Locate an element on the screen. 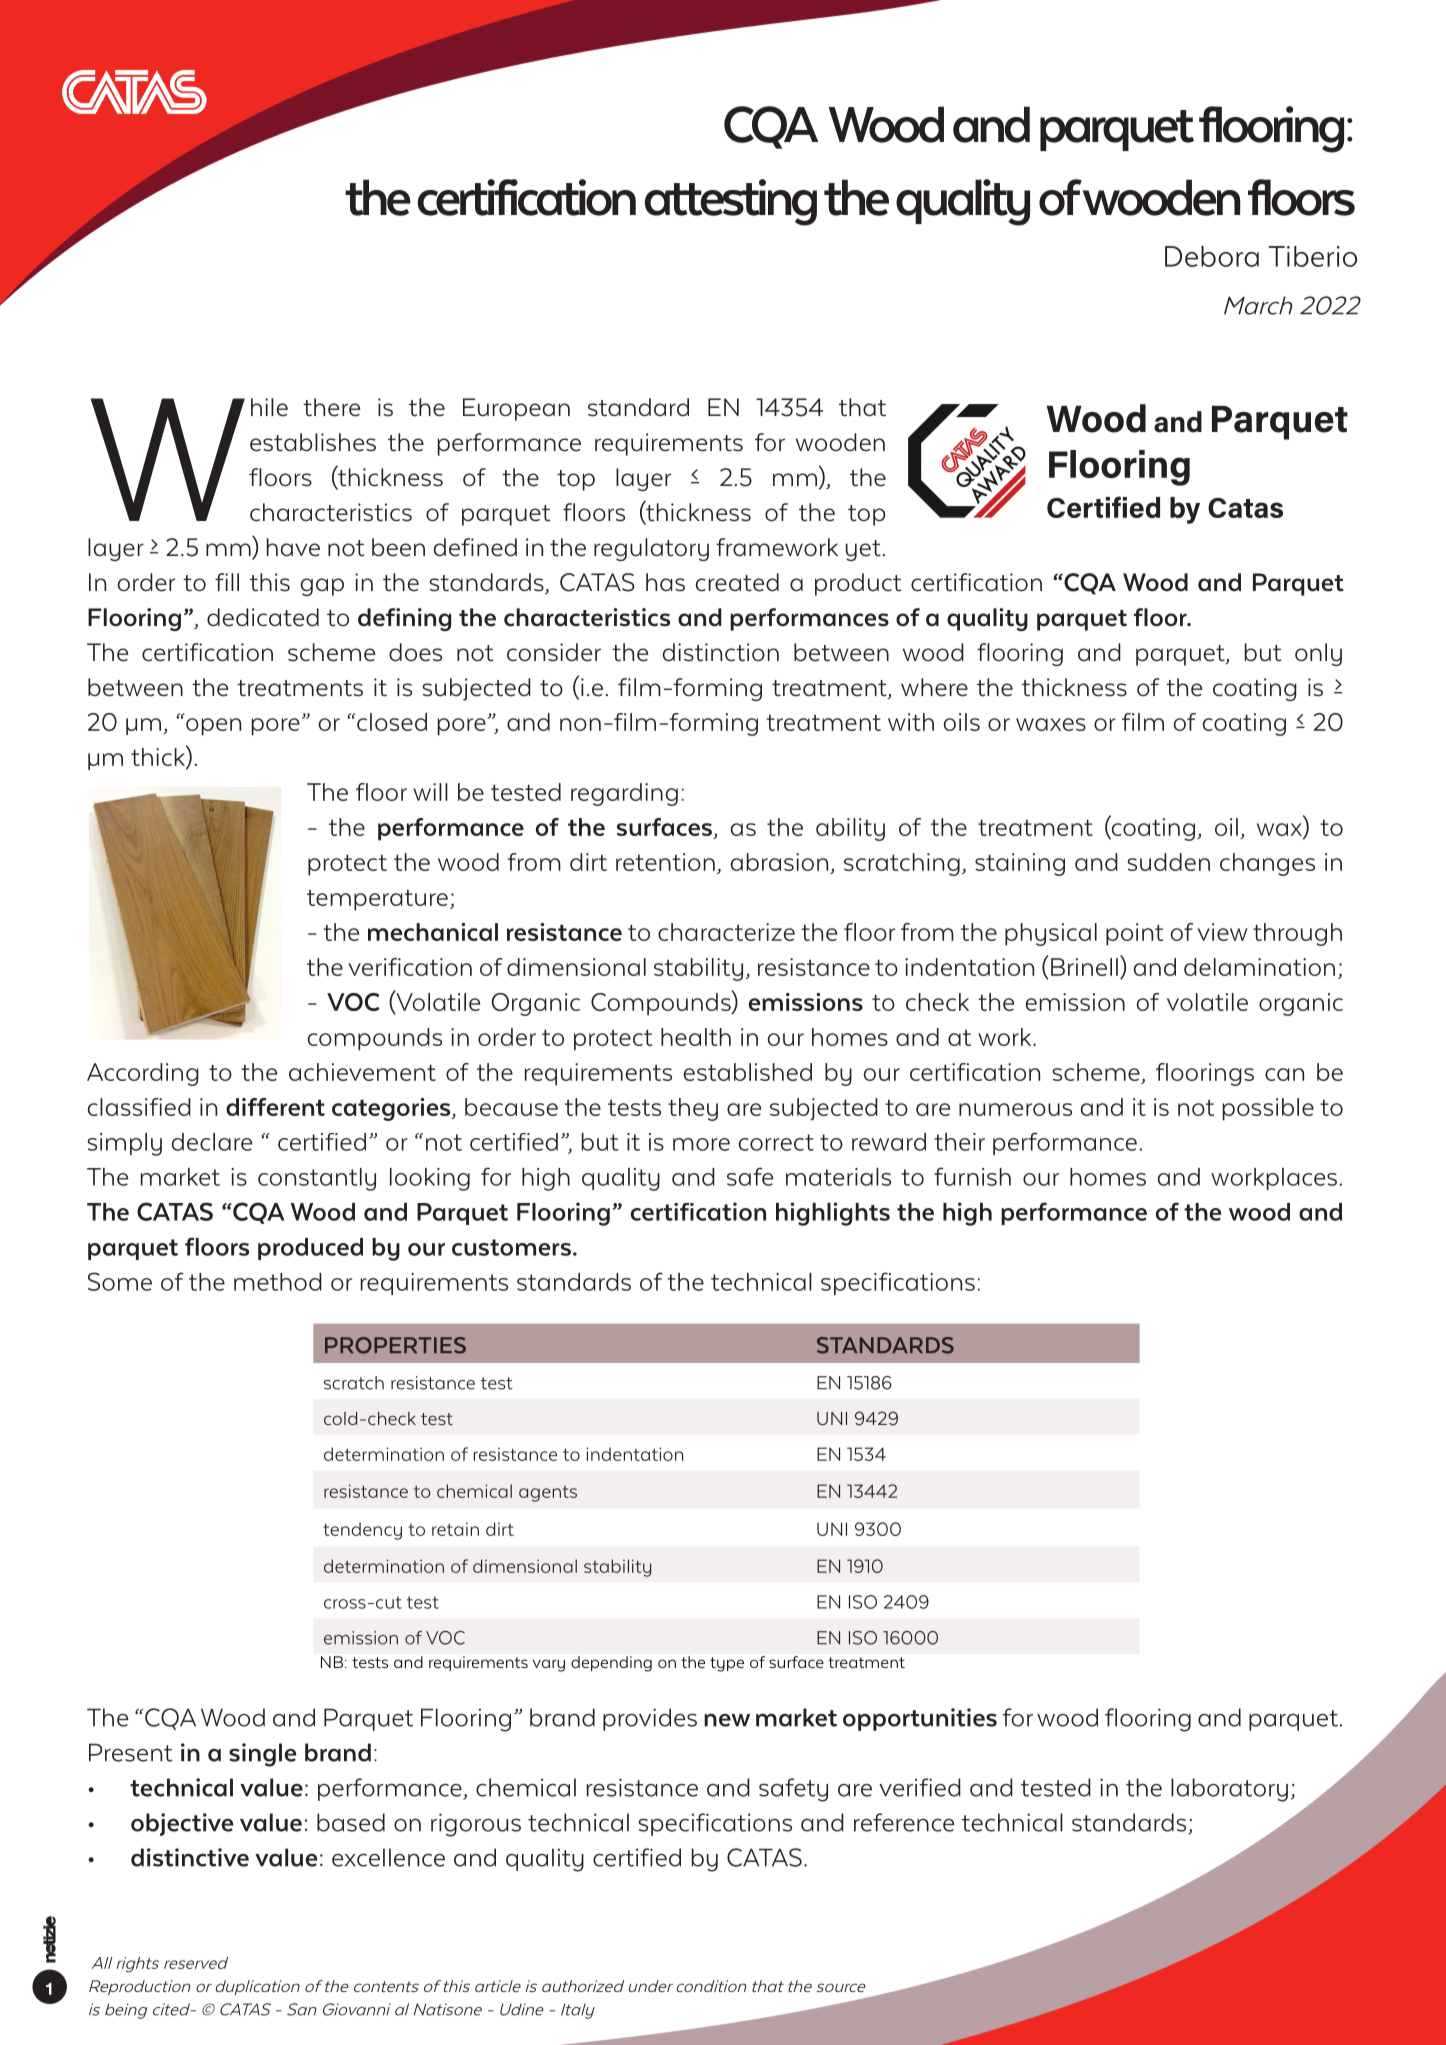  new is located at coordinates (727, 1720).
